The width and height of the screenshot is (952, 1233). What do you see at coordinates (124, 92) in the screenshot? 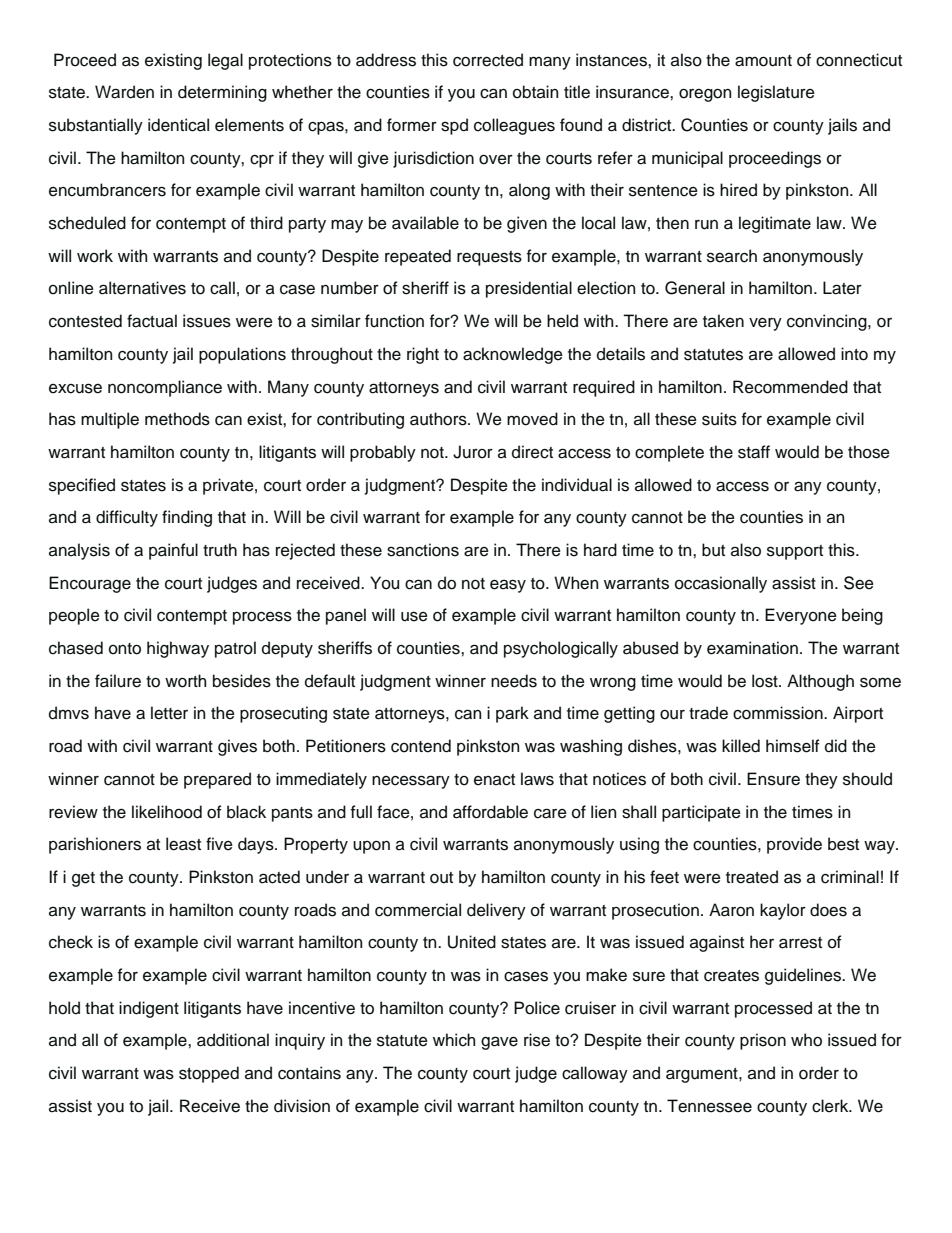
I see `Warden` at bounding box center [124, 92].
